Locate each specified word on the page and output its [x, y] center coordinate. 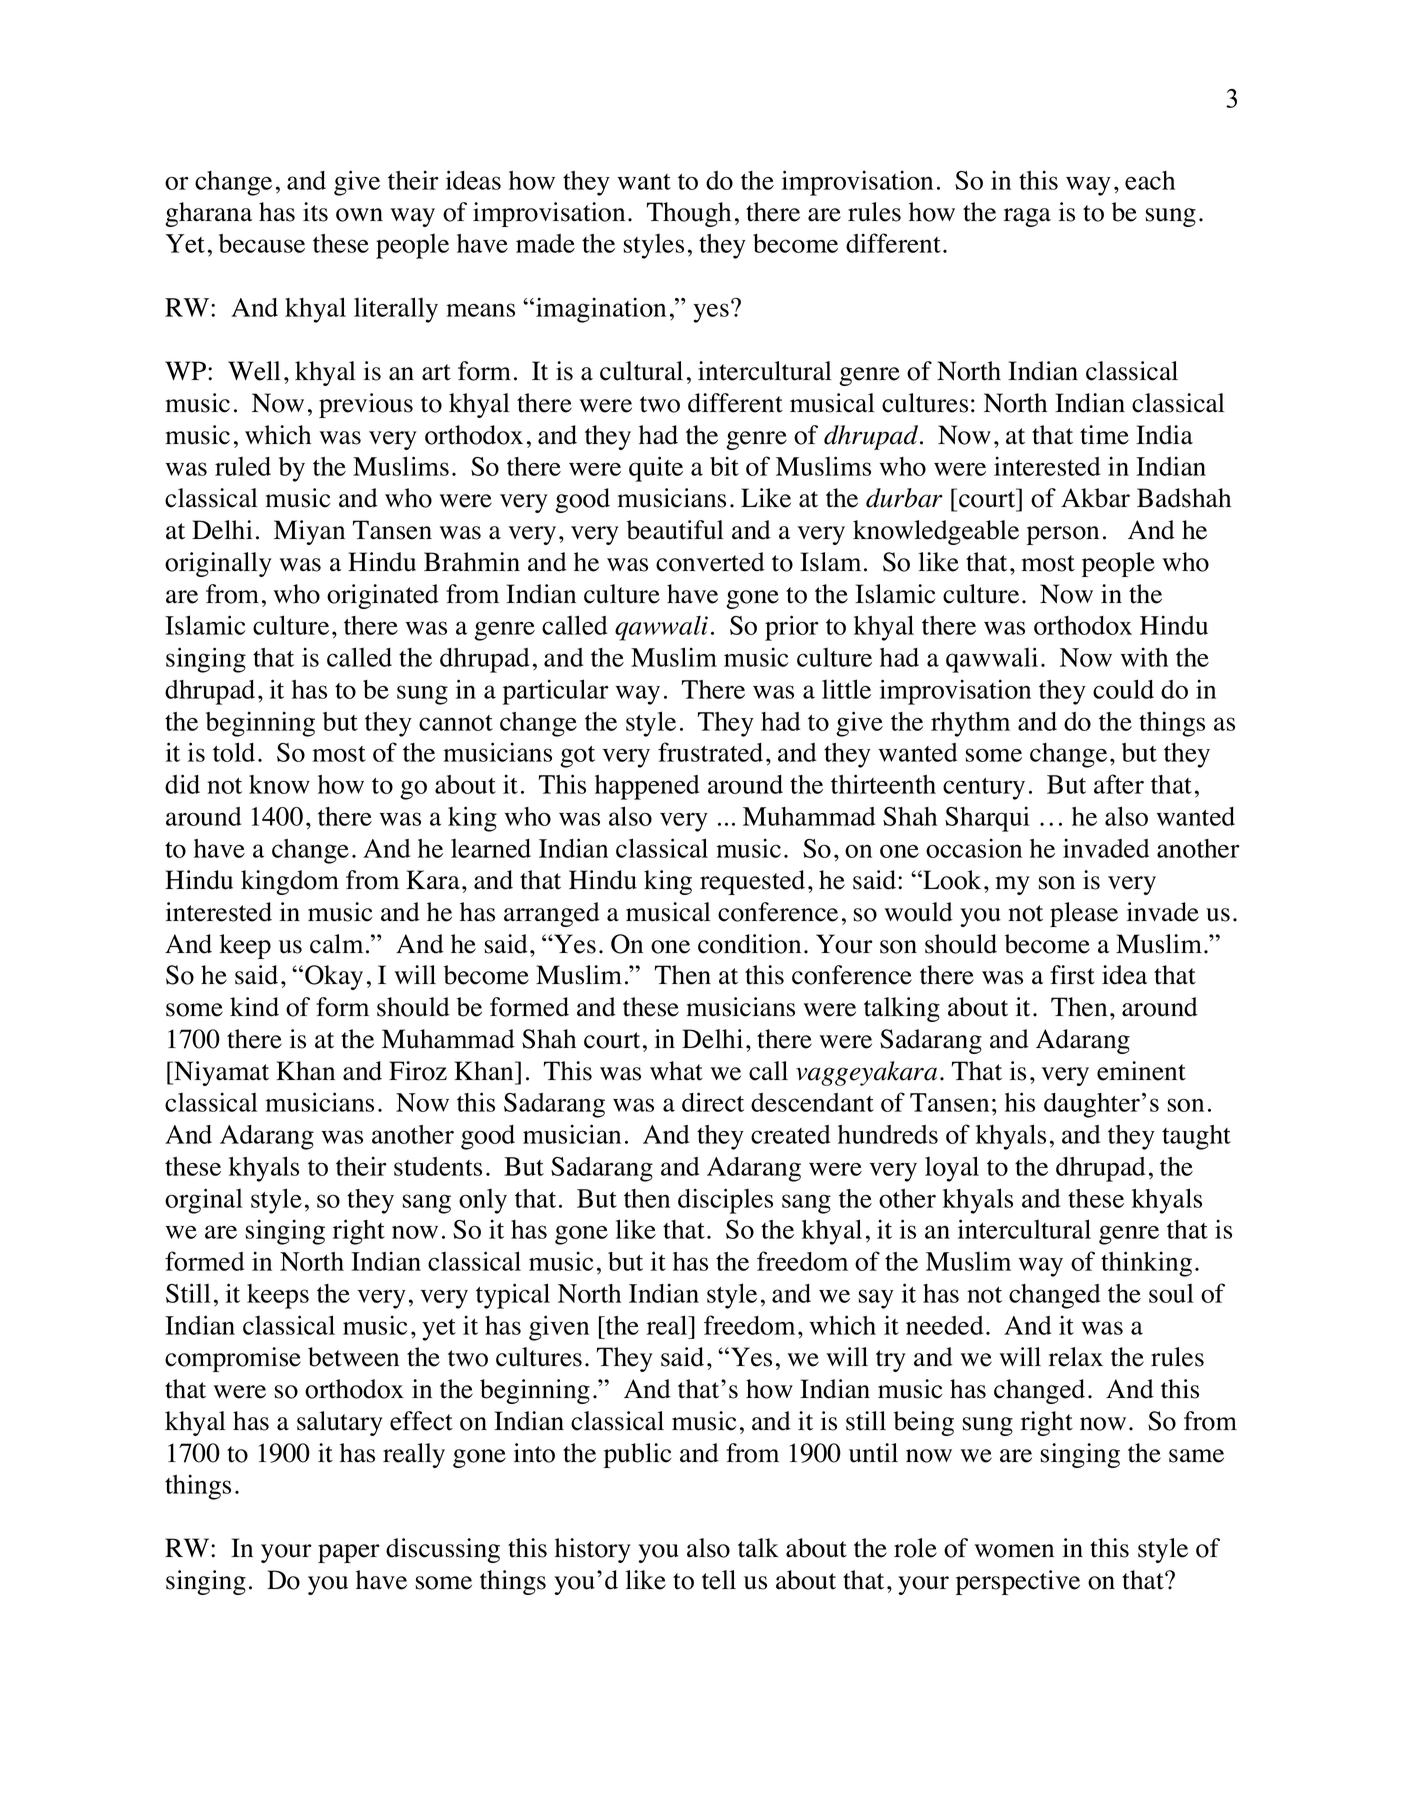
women [1014, 1551]
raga [1027, 217]
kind [254, 1007]
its [315, 212]
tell [719, 1580]
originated [383, 596]
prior [792, 628]
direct [713, 1102]
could [1123, 689]
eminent [1141, 1071]
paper [349, 1553]
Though [688, 214]
